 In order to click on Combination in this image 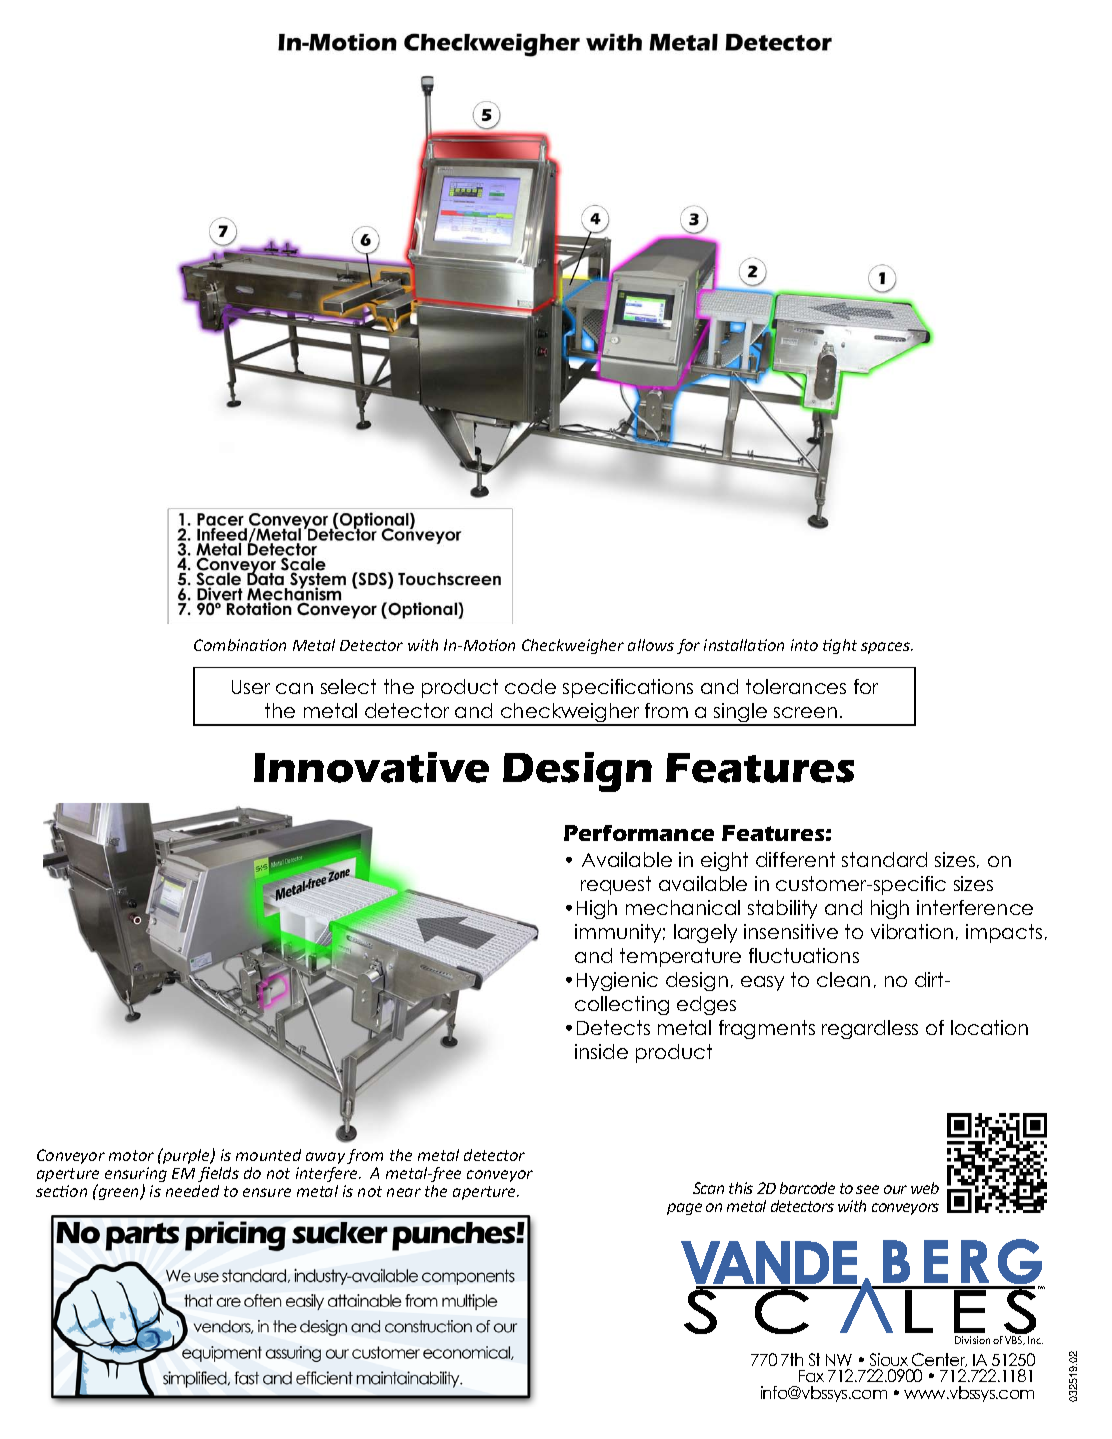, I will do `click(240, 645)`.
